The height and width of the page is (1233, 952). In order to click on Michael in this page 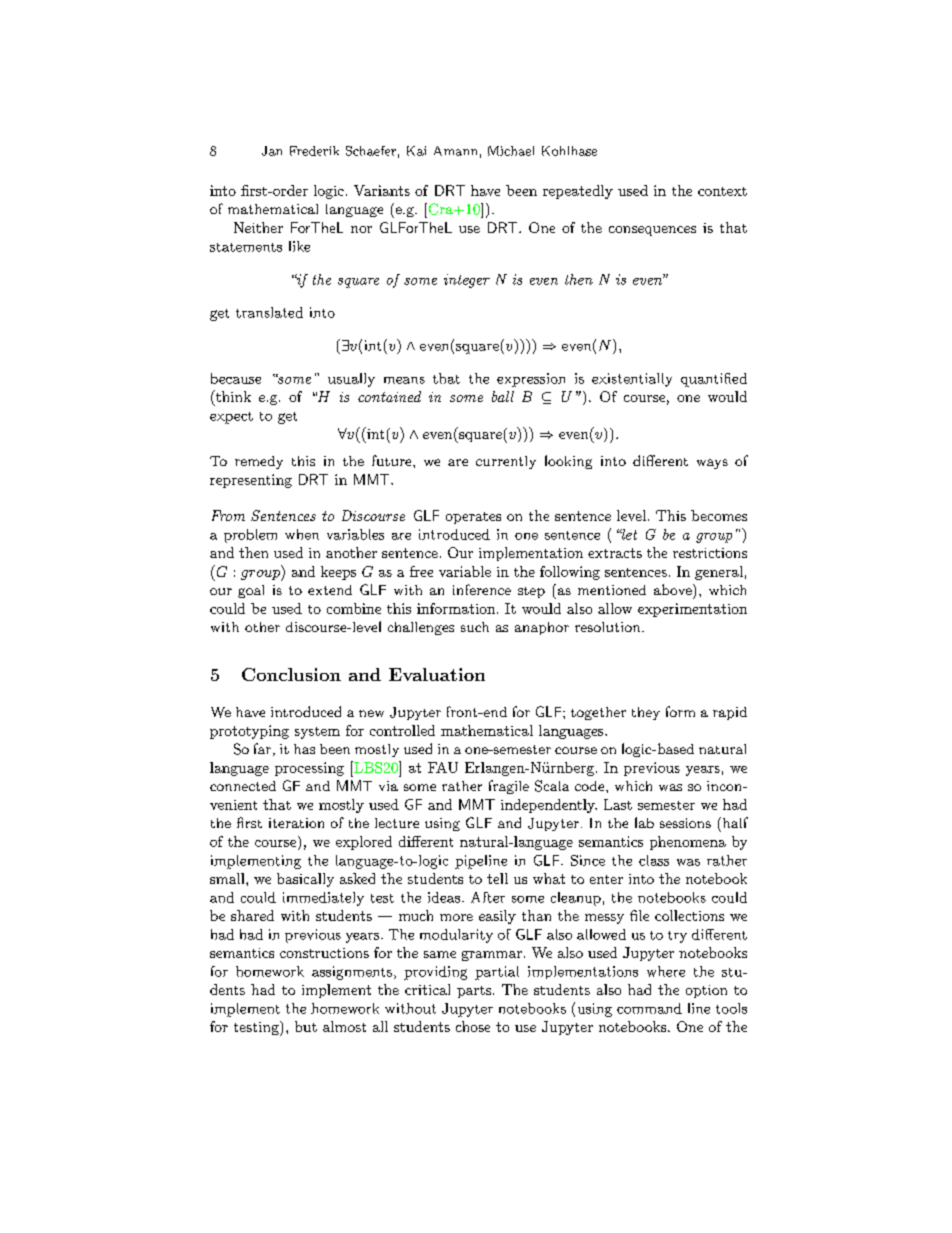, I will do `click(511, 151)`.
